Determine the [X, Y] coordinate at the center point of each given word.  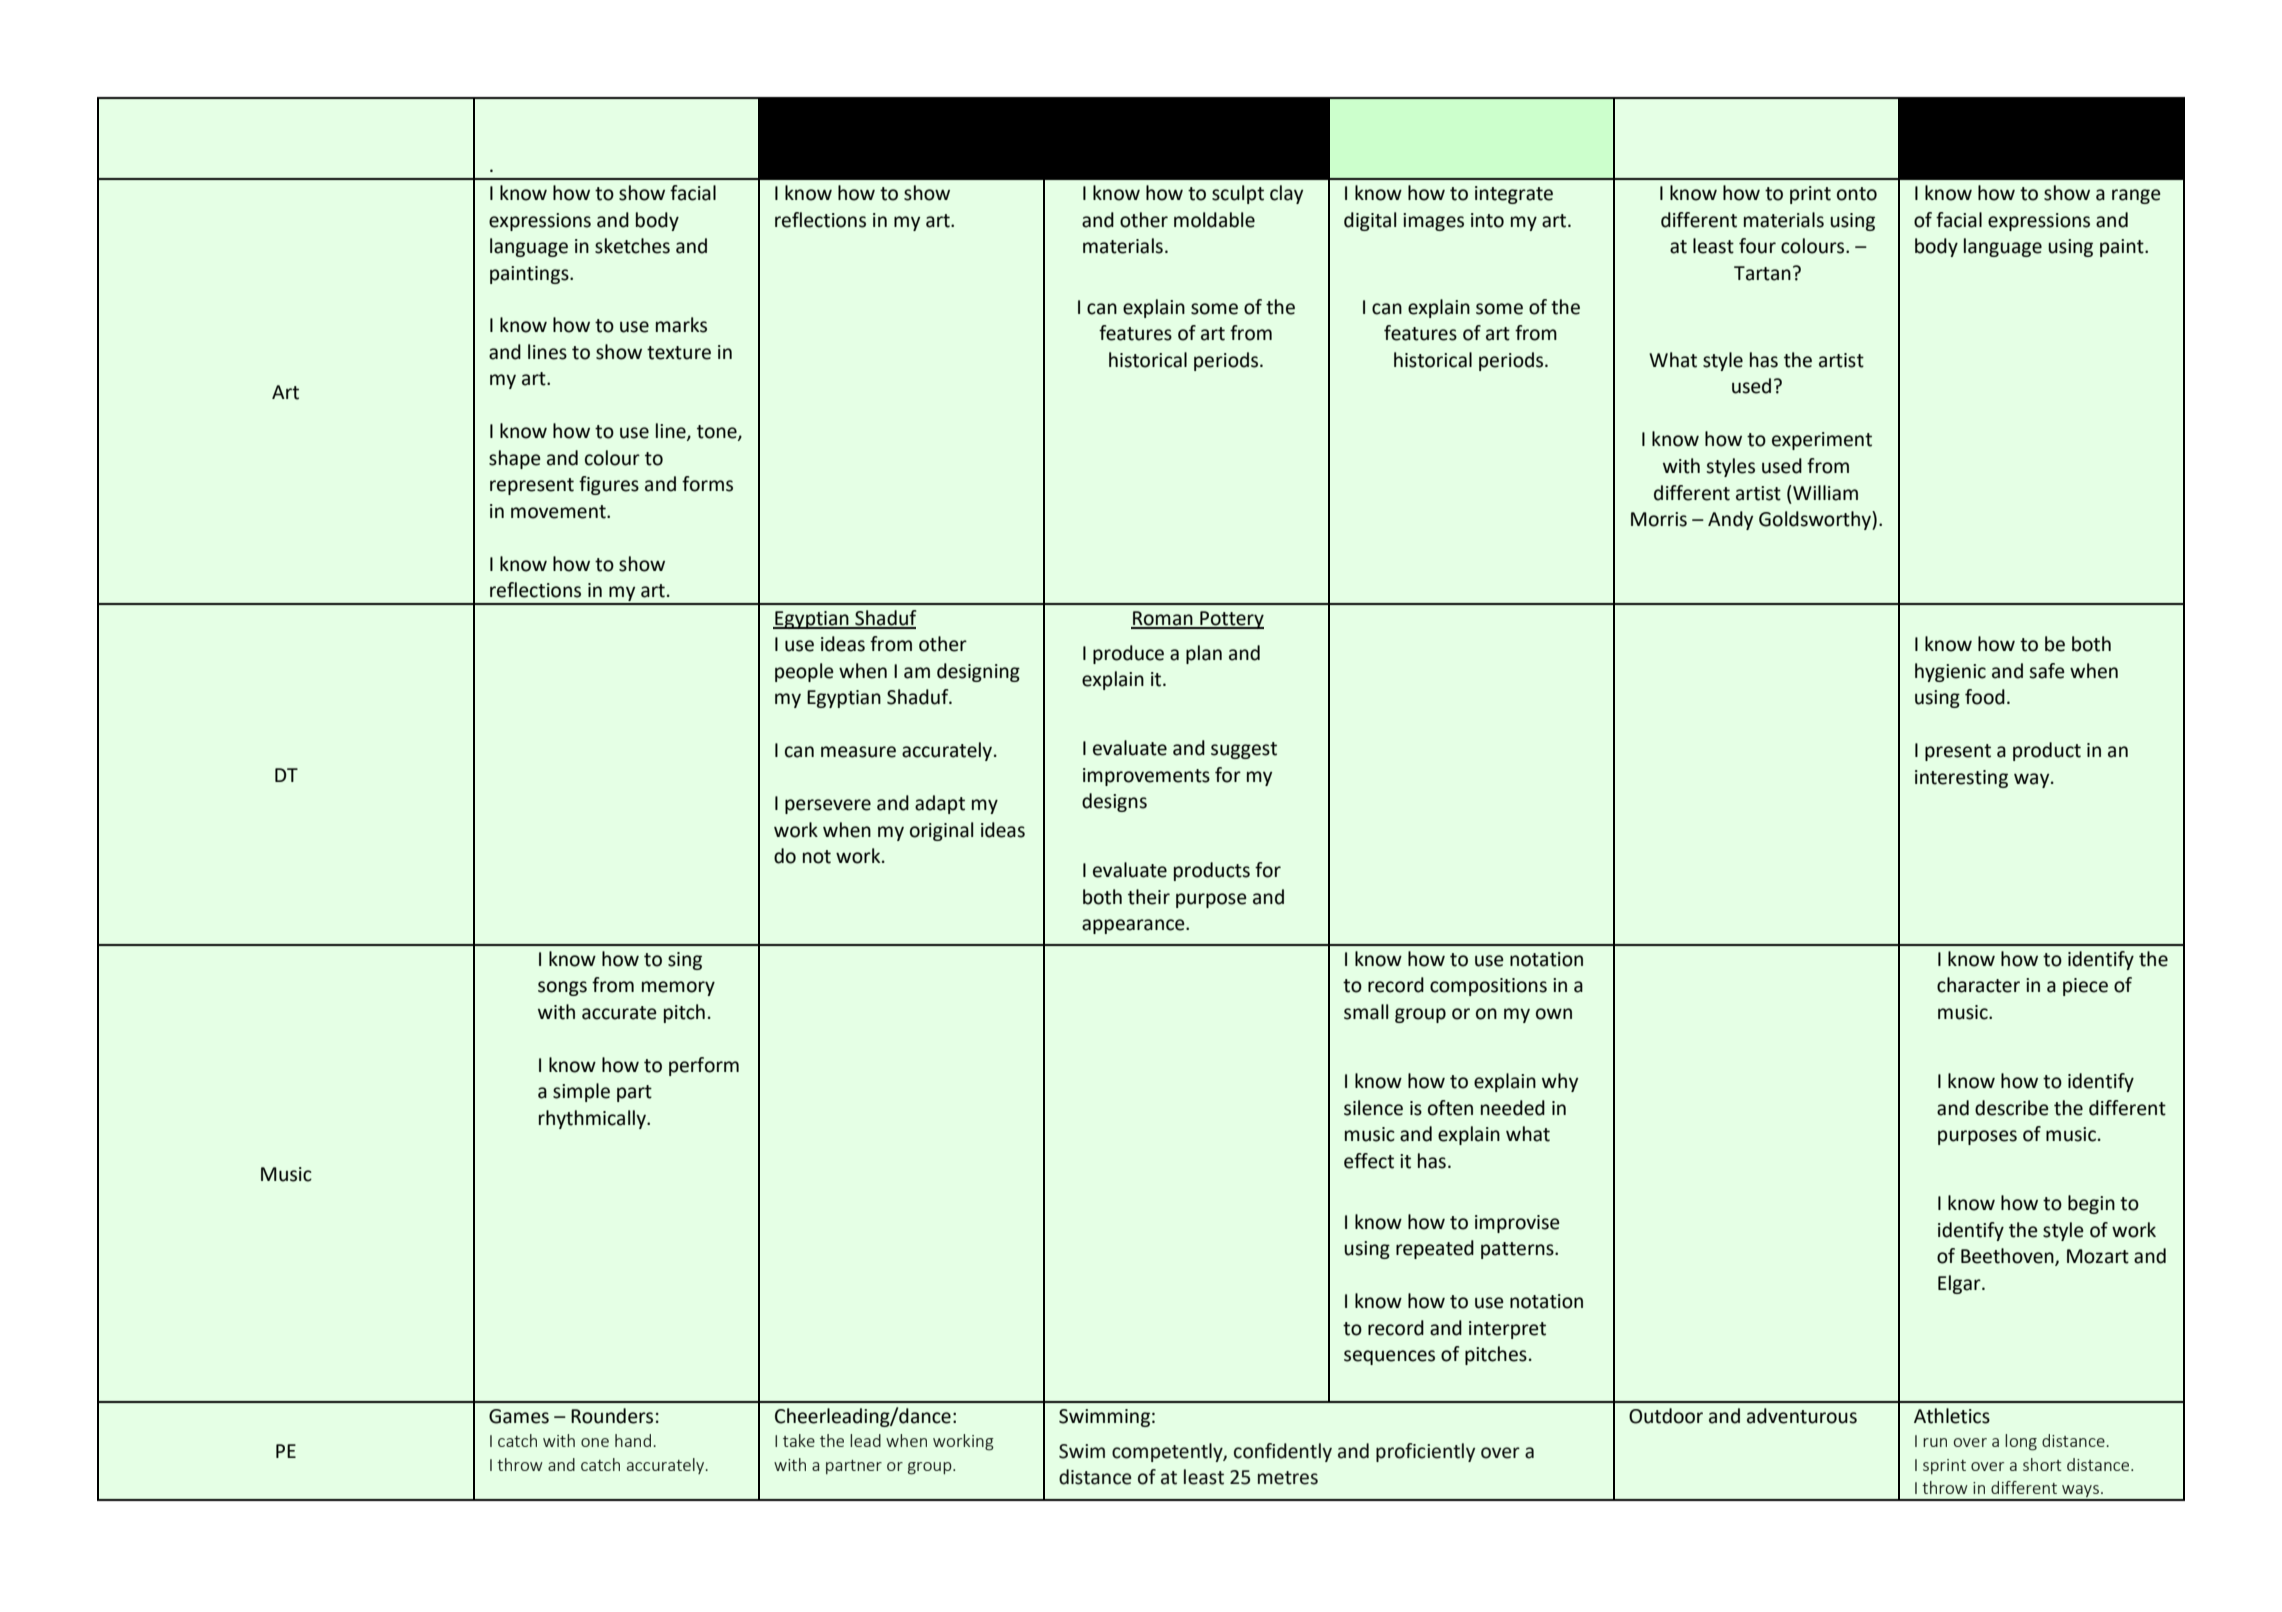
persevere [828, 806]
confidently [1283, 1452]
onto [1857, 194]
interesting [1961, 779]
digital [1370, 221]
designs [1114, 802]
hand [633, 1440]
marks [681, 325]
